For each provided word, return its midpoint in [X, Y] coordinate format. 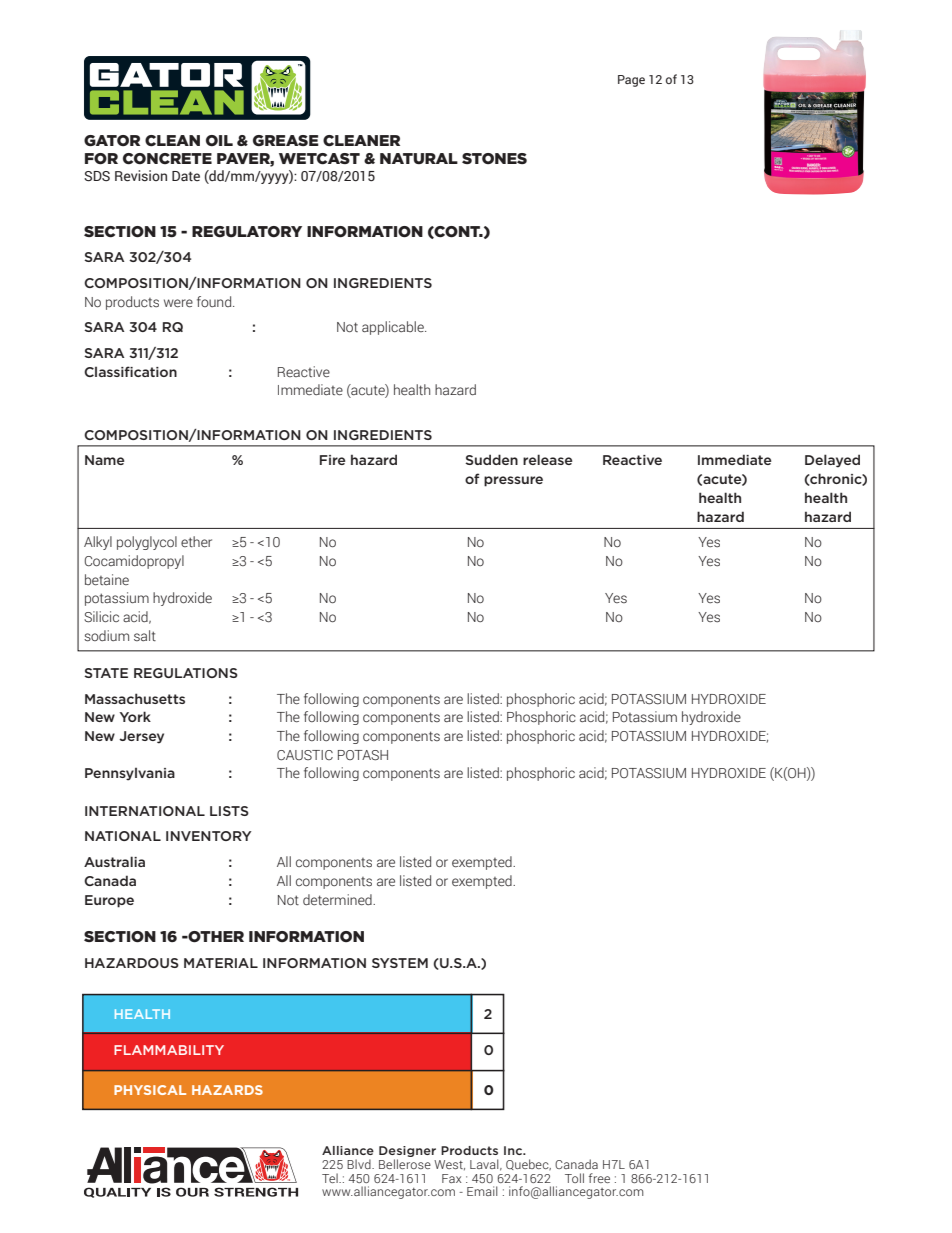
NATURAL [419, 158]
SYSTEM [400, 963]
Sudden [491, 459]
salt [145, 635]
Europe [109, 901]
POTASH [363, 755]
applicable [394, 328]
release [548, 459]
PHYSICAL [150, 1090]
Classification [130, 371]
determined [338, 900]
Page [631, 81]
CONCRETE [167, 159]
